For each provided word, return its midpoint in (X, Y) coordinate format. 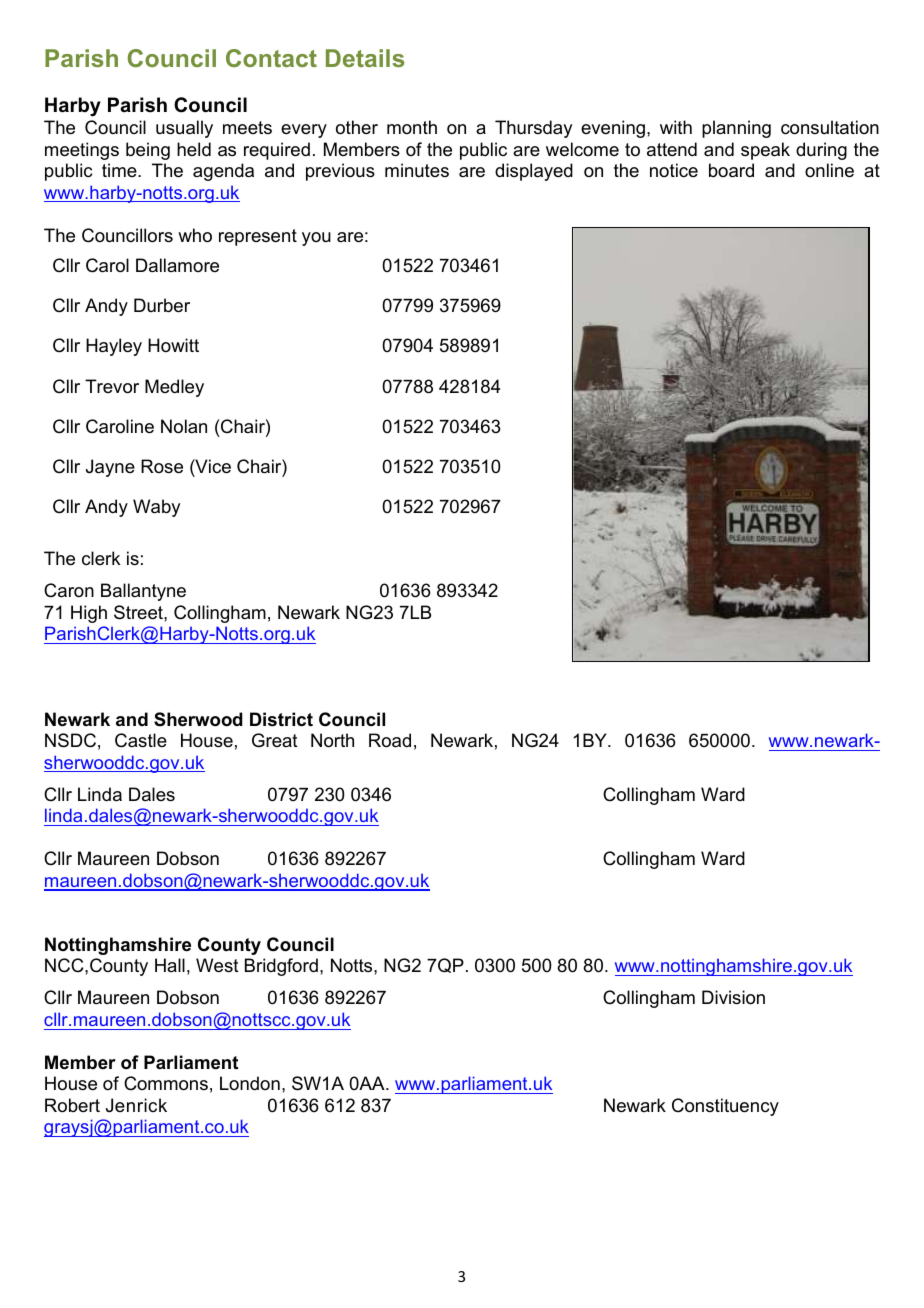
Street (139, 612)
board (731, 170)
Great (275, 740)
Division (733, 997)
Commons (166, 1083)
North (332, 740)
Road (390, 740)
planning (736, 129)
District (281, 719)
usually (184, 129)
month (412, 127)
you (316, 239)
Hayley (114, 347)
